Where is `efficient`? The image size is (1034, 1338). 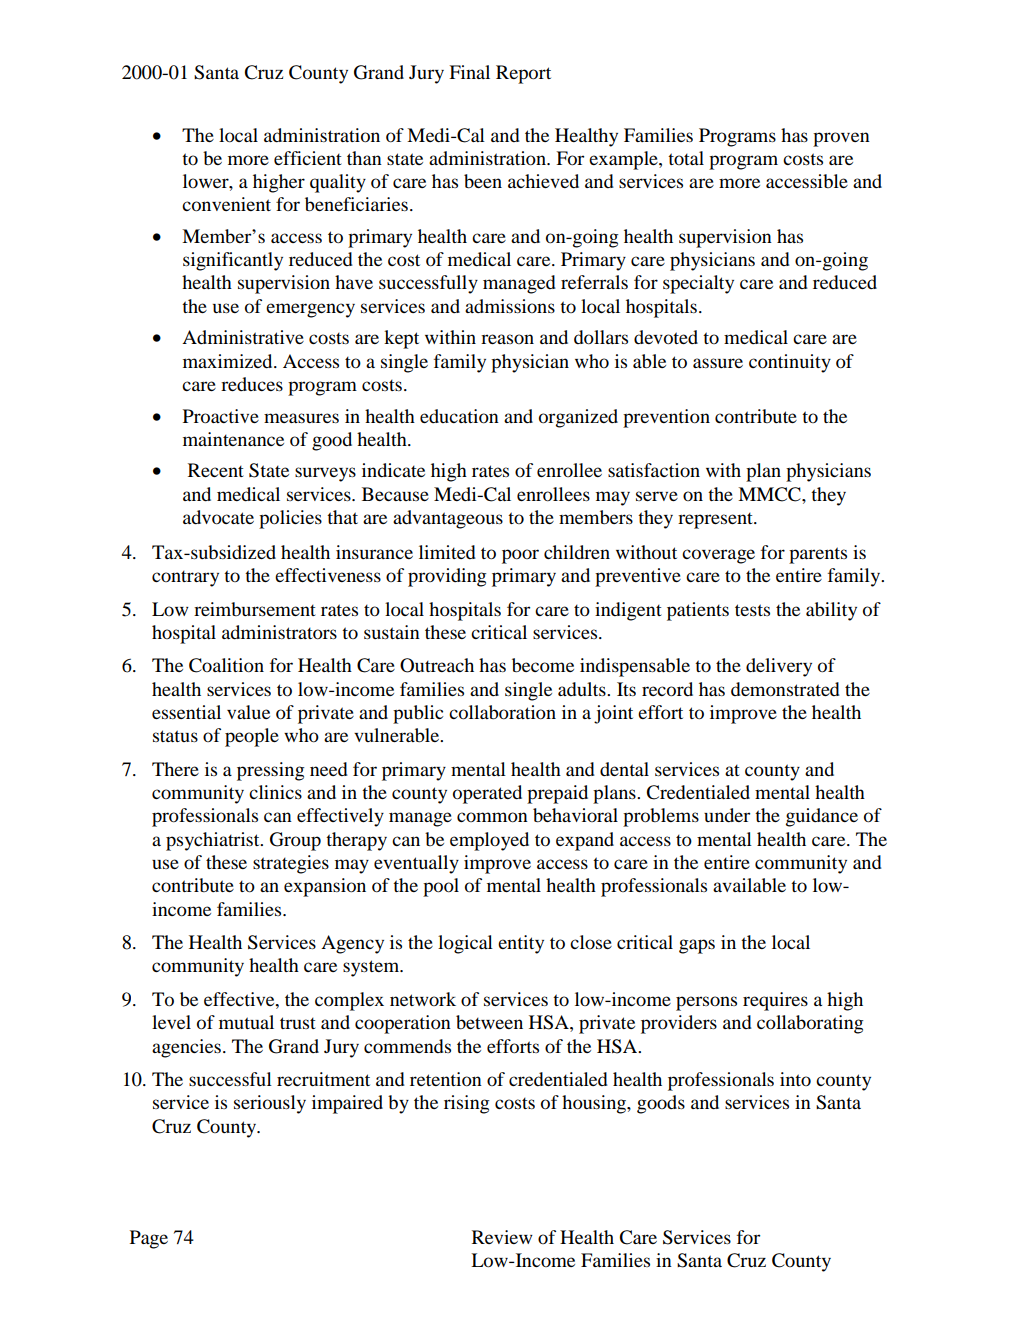 efficient is located at coordinates (308, 158).
